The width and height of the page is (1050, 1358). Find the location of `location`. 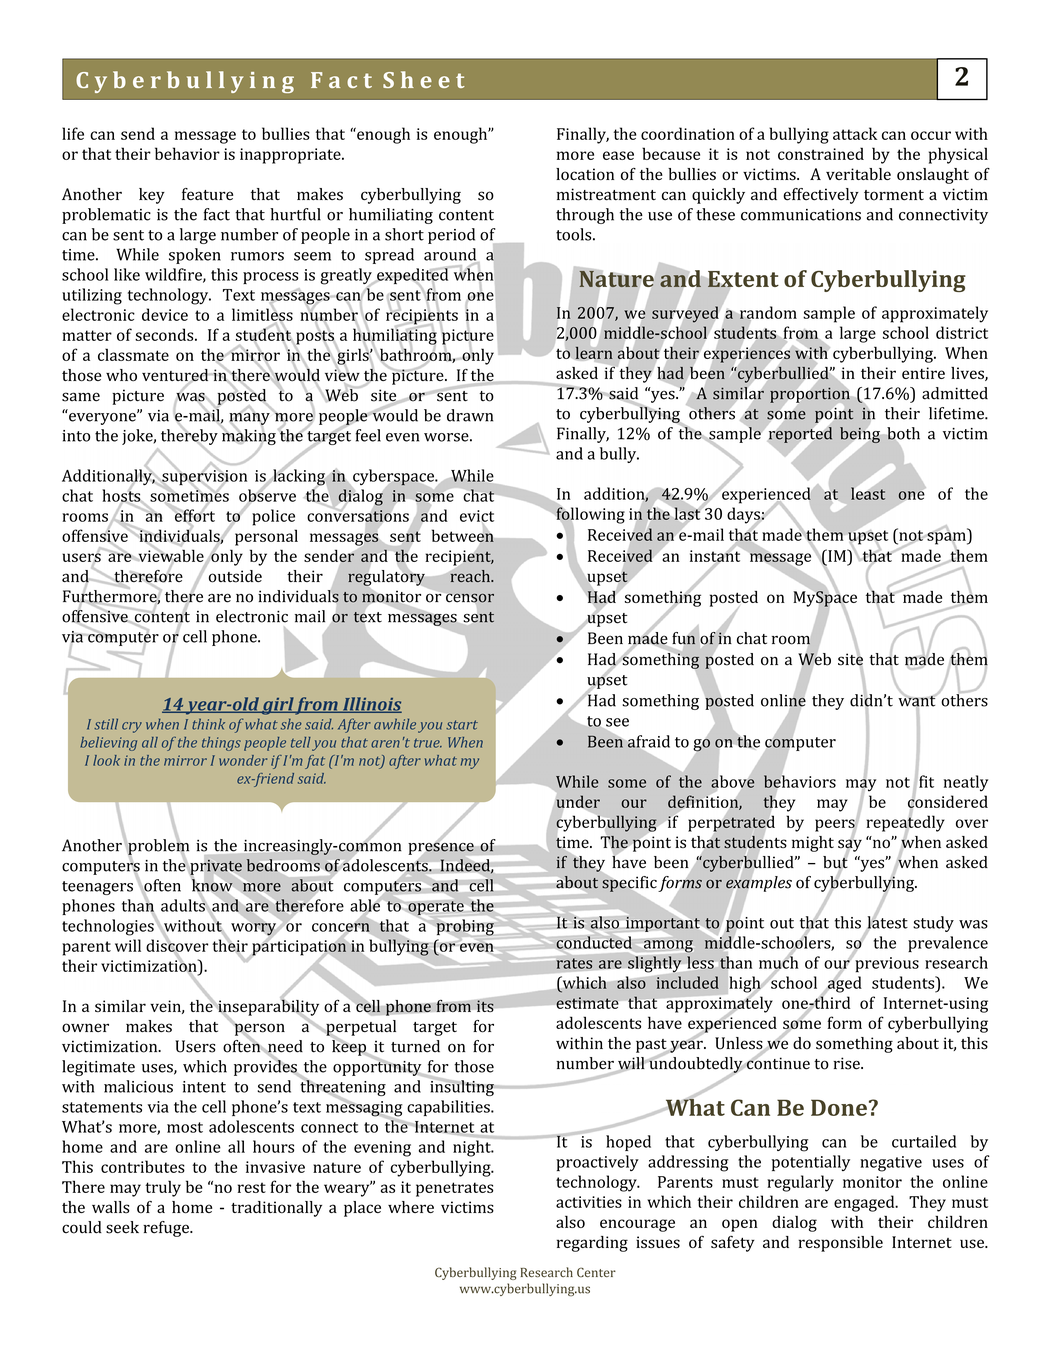

location is located at coordinates (585, 174).
